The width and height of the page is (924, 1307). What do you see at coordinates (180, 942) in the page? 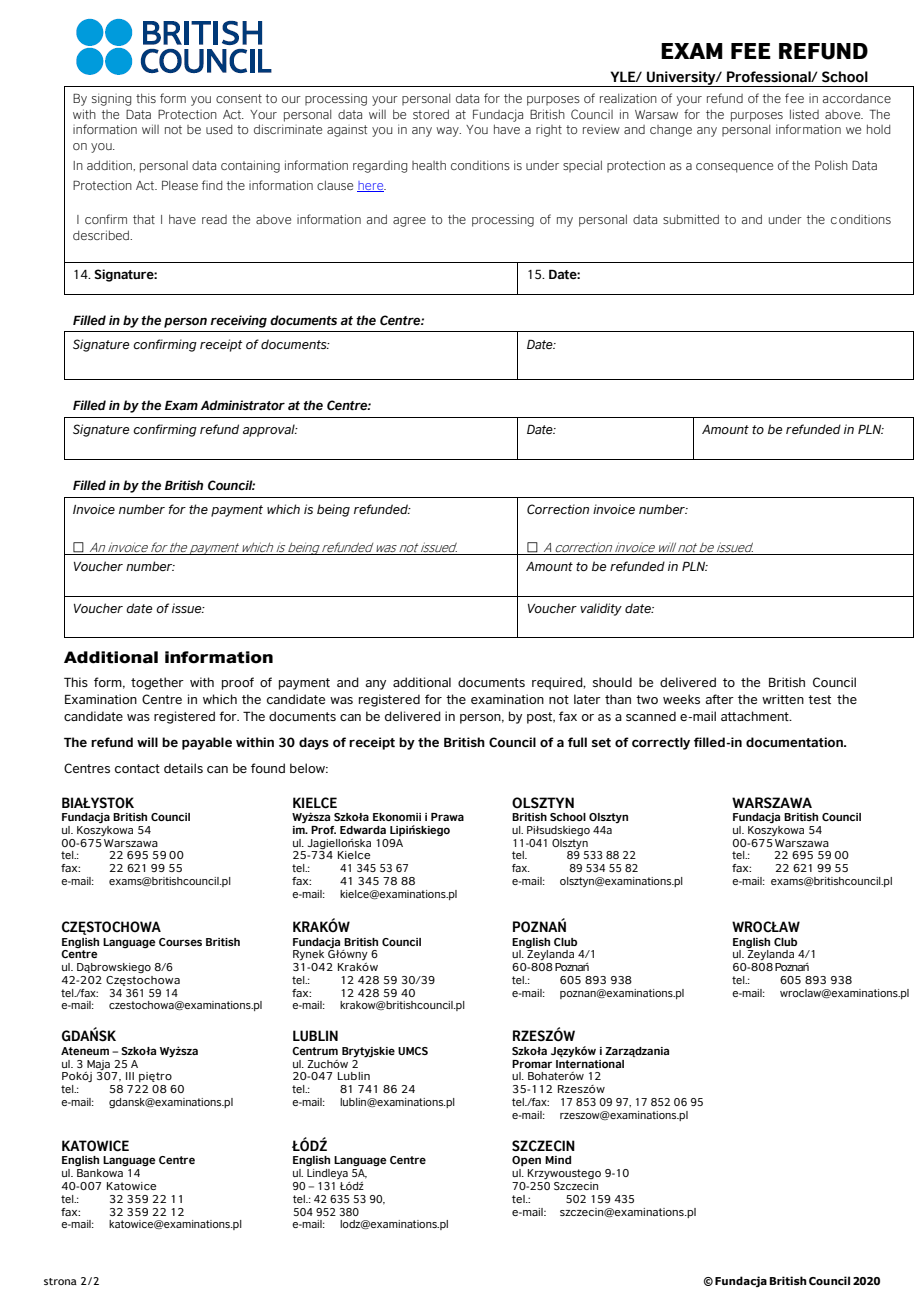
I see `Courses` at bounding box center [180, 942].
